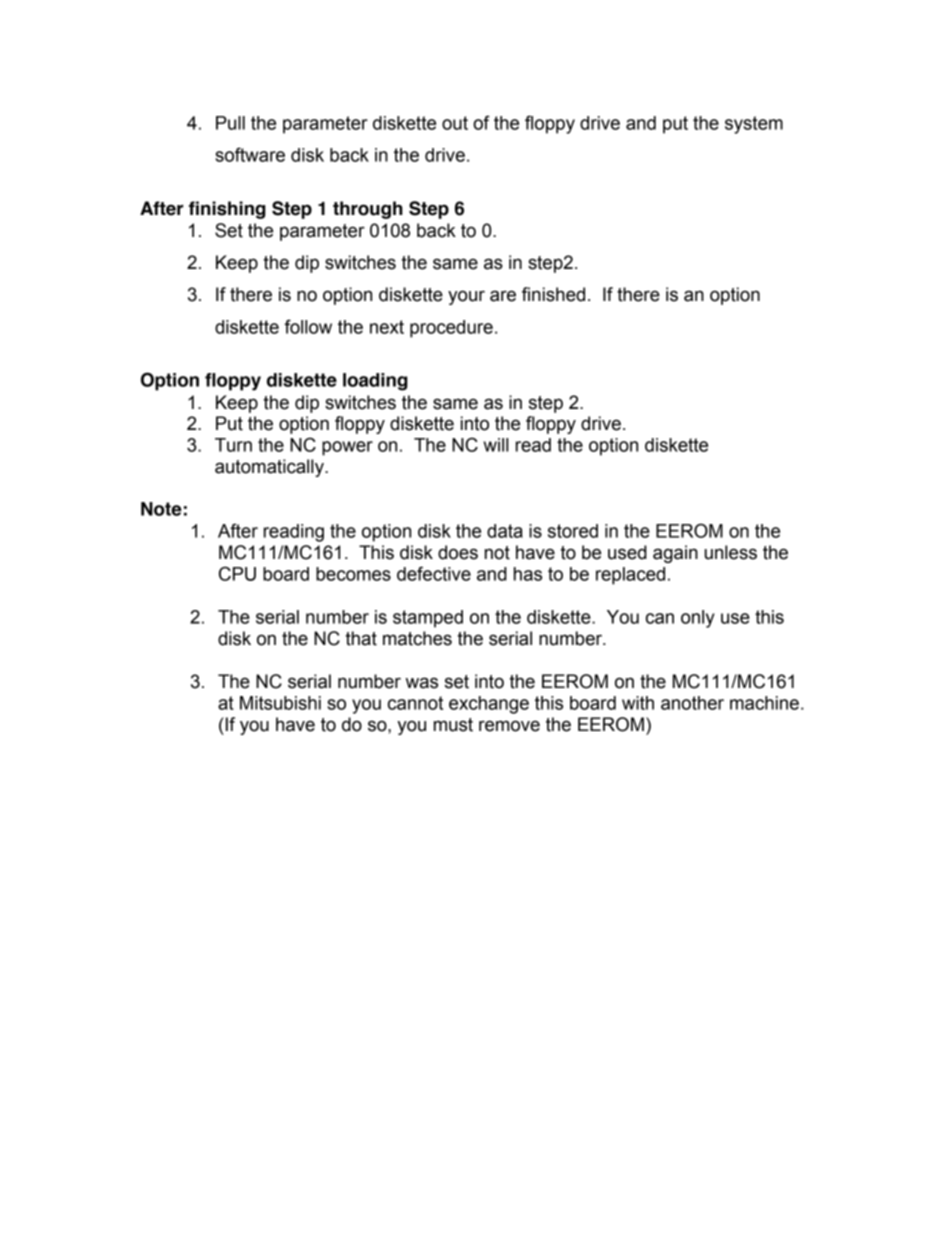 The width and height of the page is (952, 1233). I want to click on only, so click(698, 619).
